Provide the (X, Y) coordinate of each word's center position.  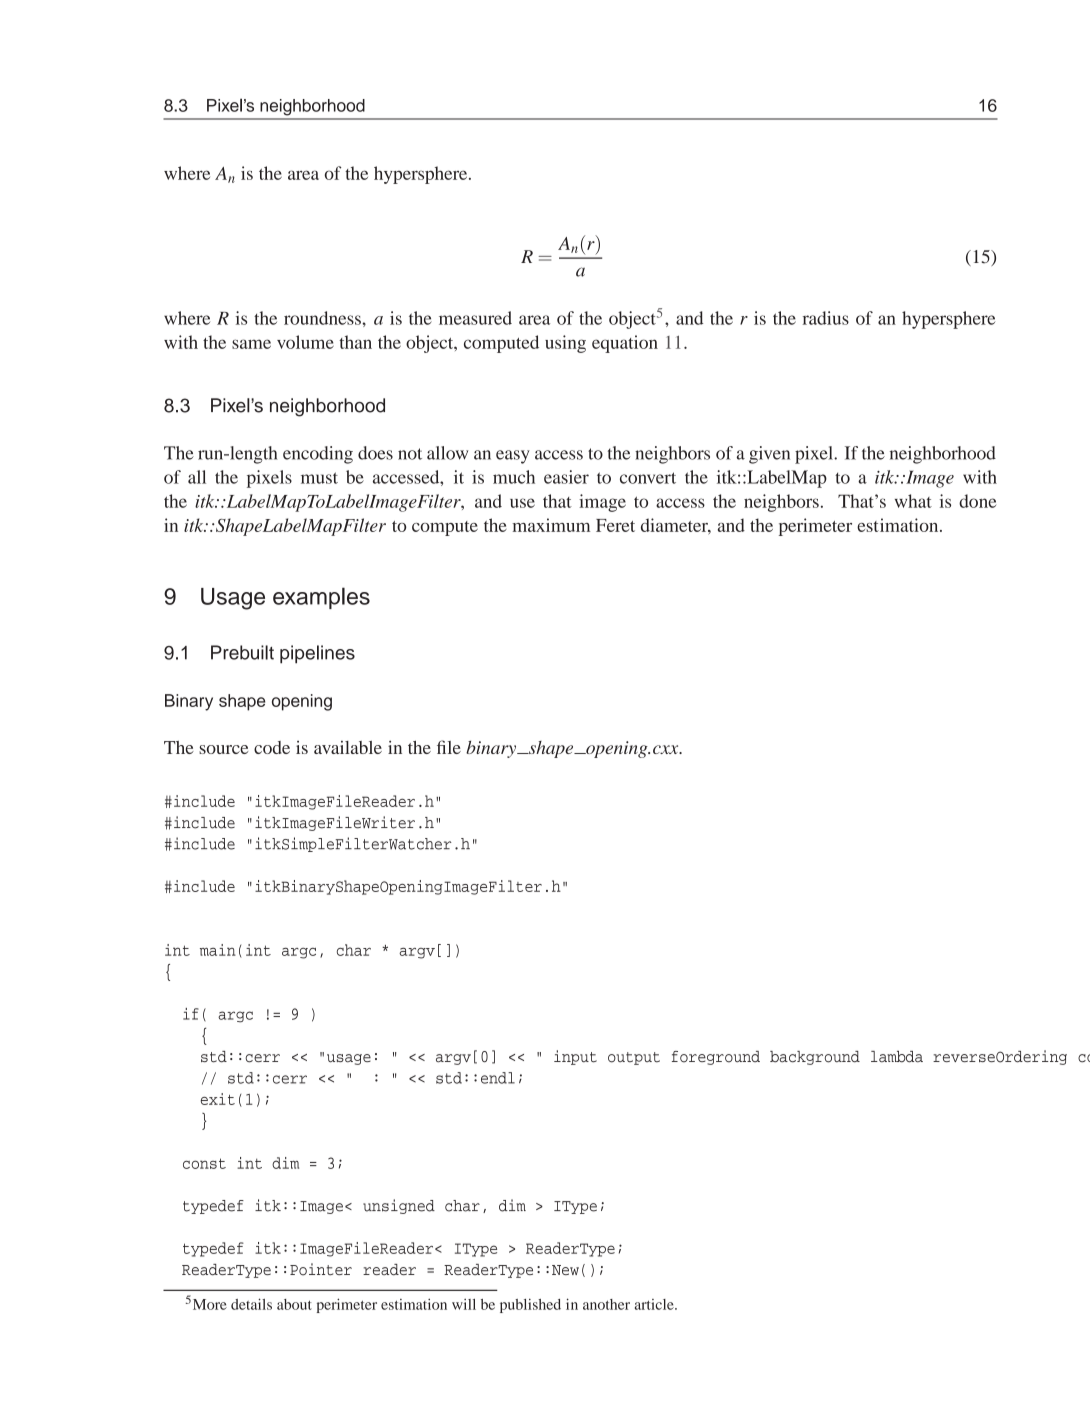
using (565, 344)
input (575, 1057)
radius (826, 318)
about (294, 1304)
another (606, 1304)
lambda (897, 1057)
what (913, 501)
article (655, 1304)
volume (305, 342)
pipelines (317, 654)
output (634, 1058)
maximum (551, 525)
